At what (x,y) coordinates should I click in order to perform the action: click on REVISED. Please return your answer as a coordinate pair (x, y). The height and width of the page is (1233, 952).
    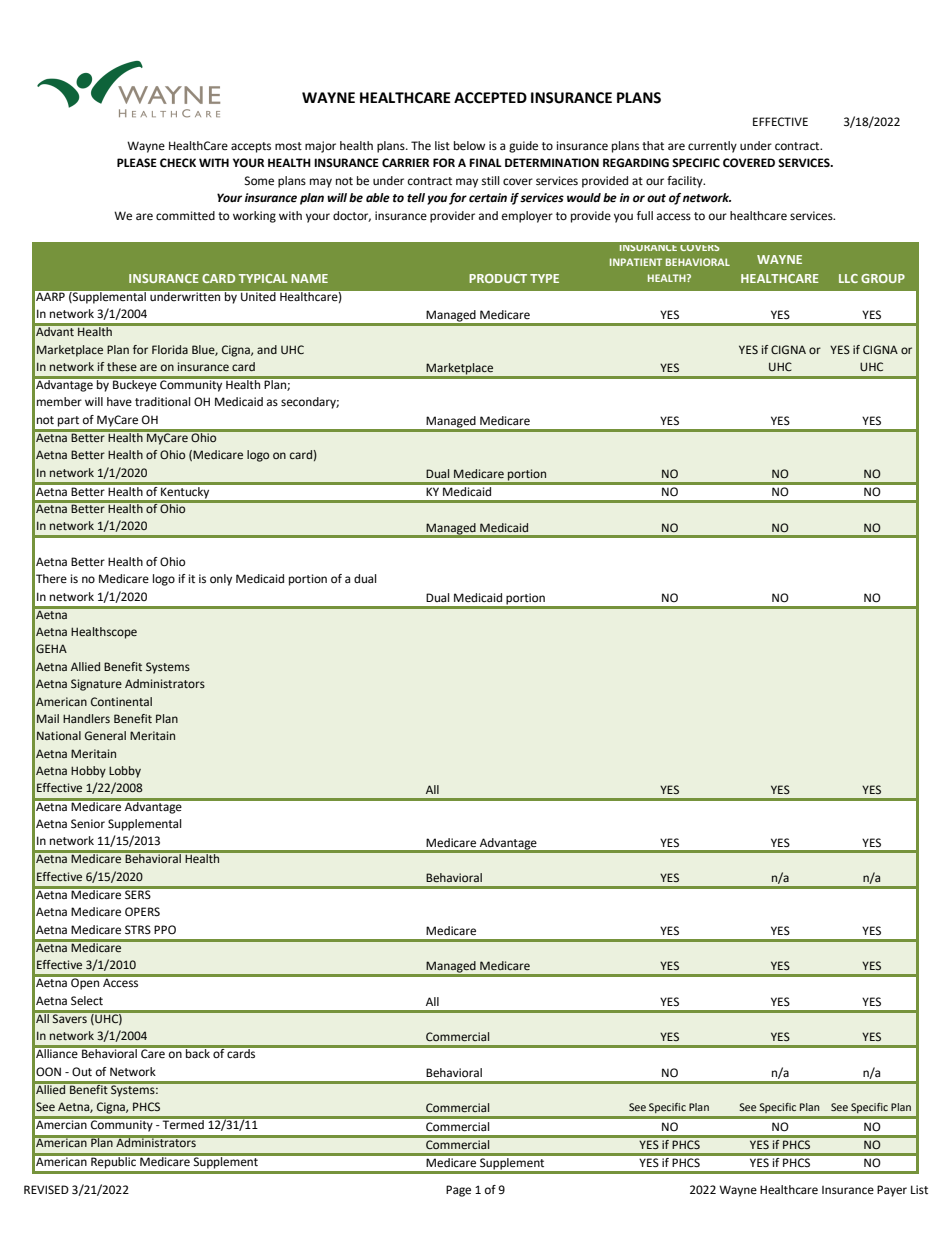
    Looking at the image, I should click on (46, 1189).
